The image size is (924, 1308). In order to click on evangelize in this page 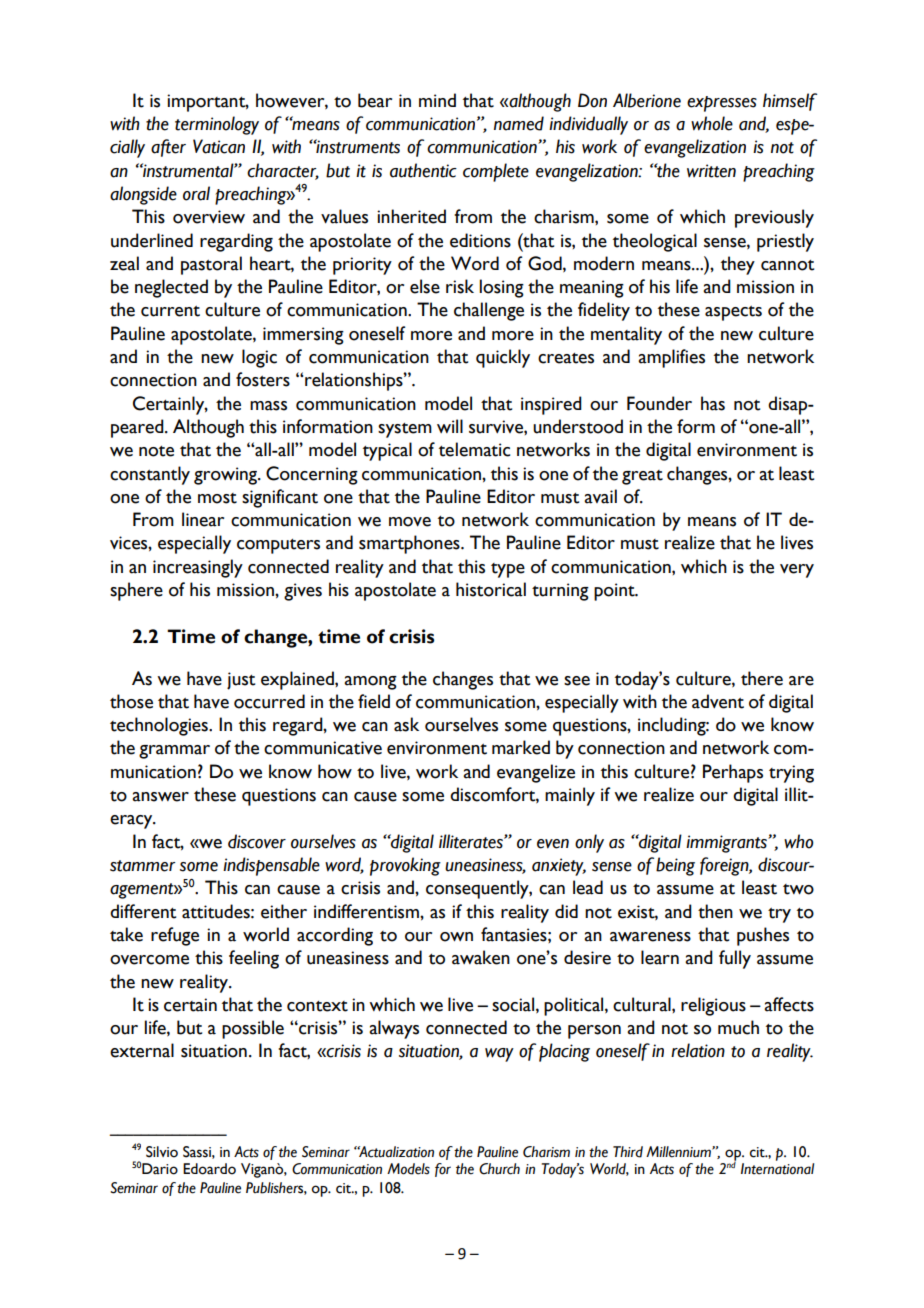, I will do `click(536, 773)`.
